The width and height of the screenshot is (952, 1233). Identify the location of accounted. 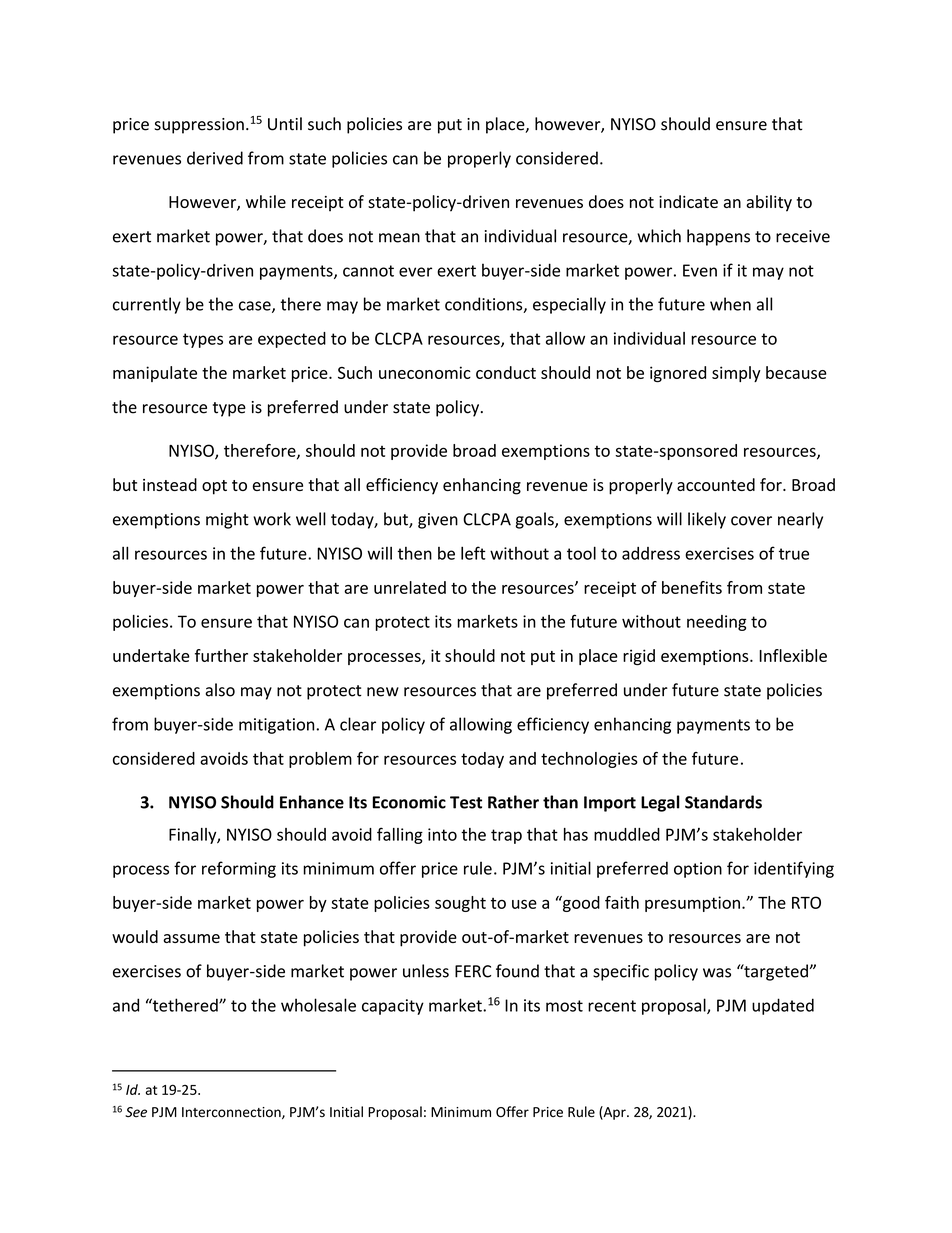
(716, 484).
